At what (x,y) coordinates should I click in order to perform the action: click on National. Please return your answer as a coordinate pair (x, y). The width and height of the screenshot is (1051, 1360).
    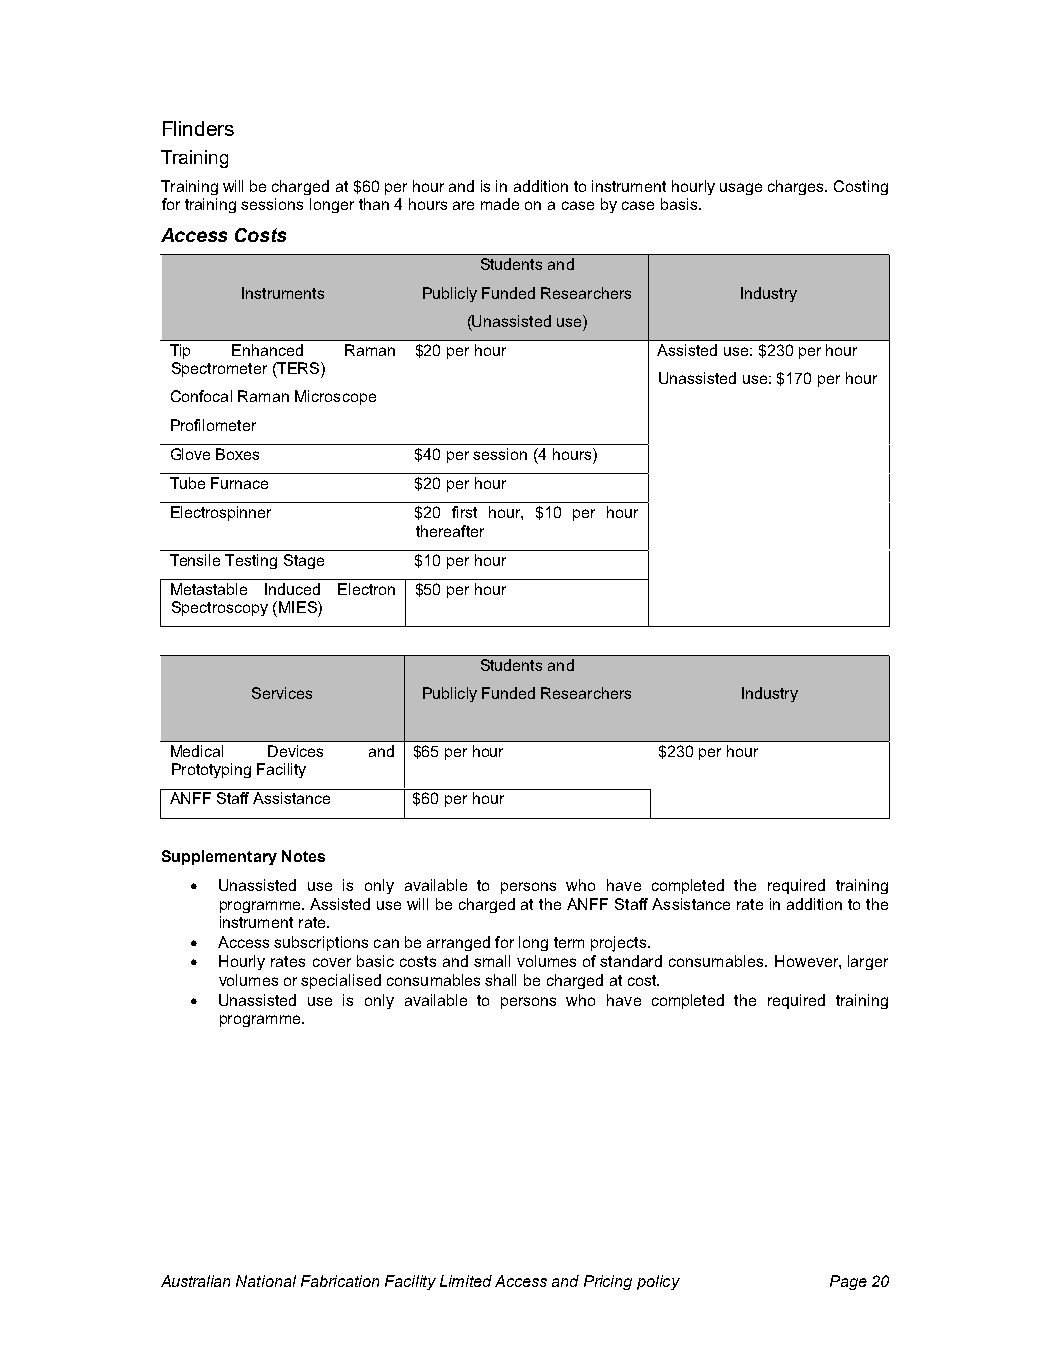
    Looking at the image, I should click on (266, 1281).
